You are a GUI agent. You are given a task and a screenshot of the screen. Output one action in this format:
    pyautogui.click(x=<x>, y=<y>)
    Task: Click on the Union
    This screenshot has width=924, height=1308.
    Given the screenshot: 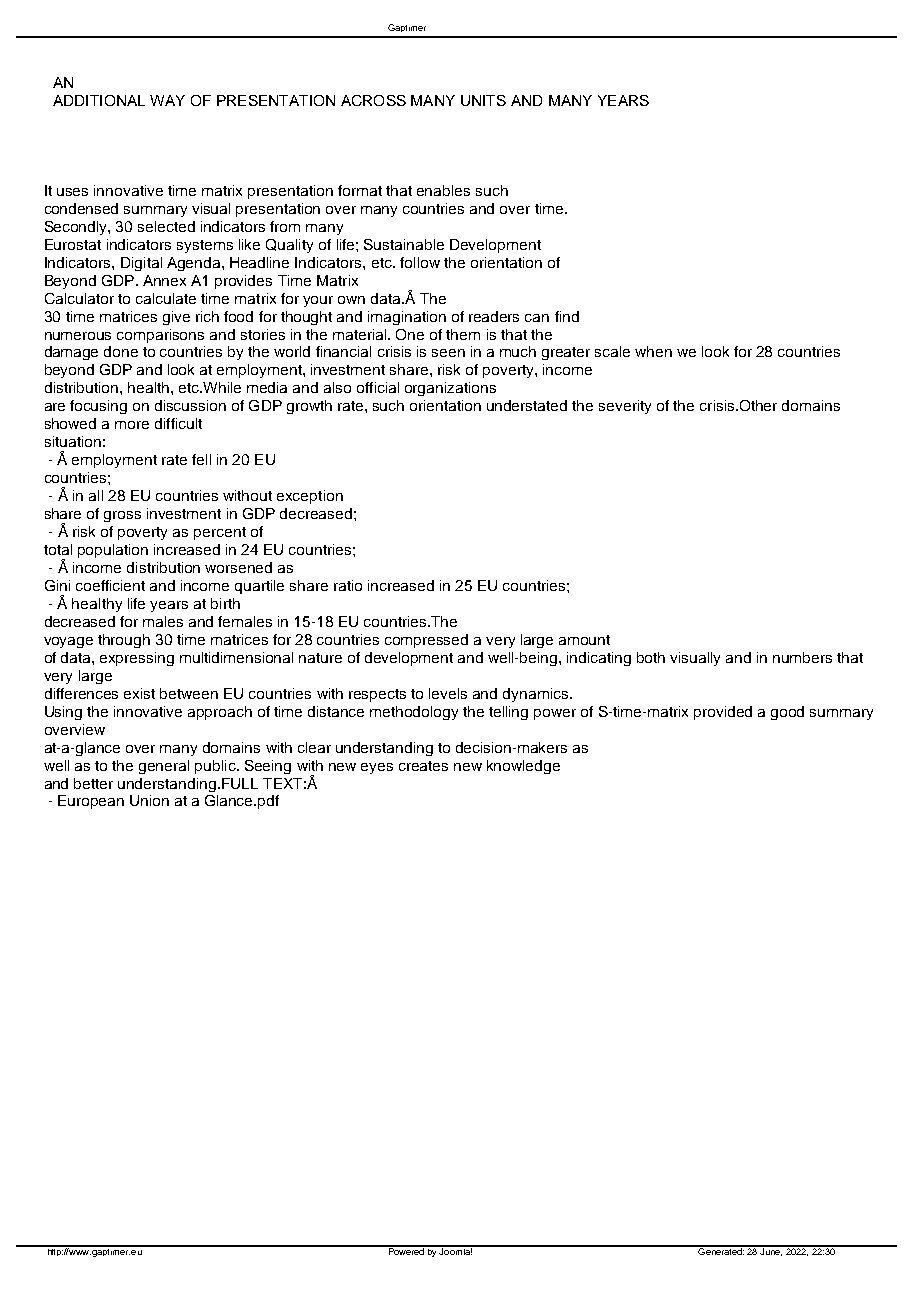 What is the action you would take?
    pyautogui.click(x=149, y=800)
